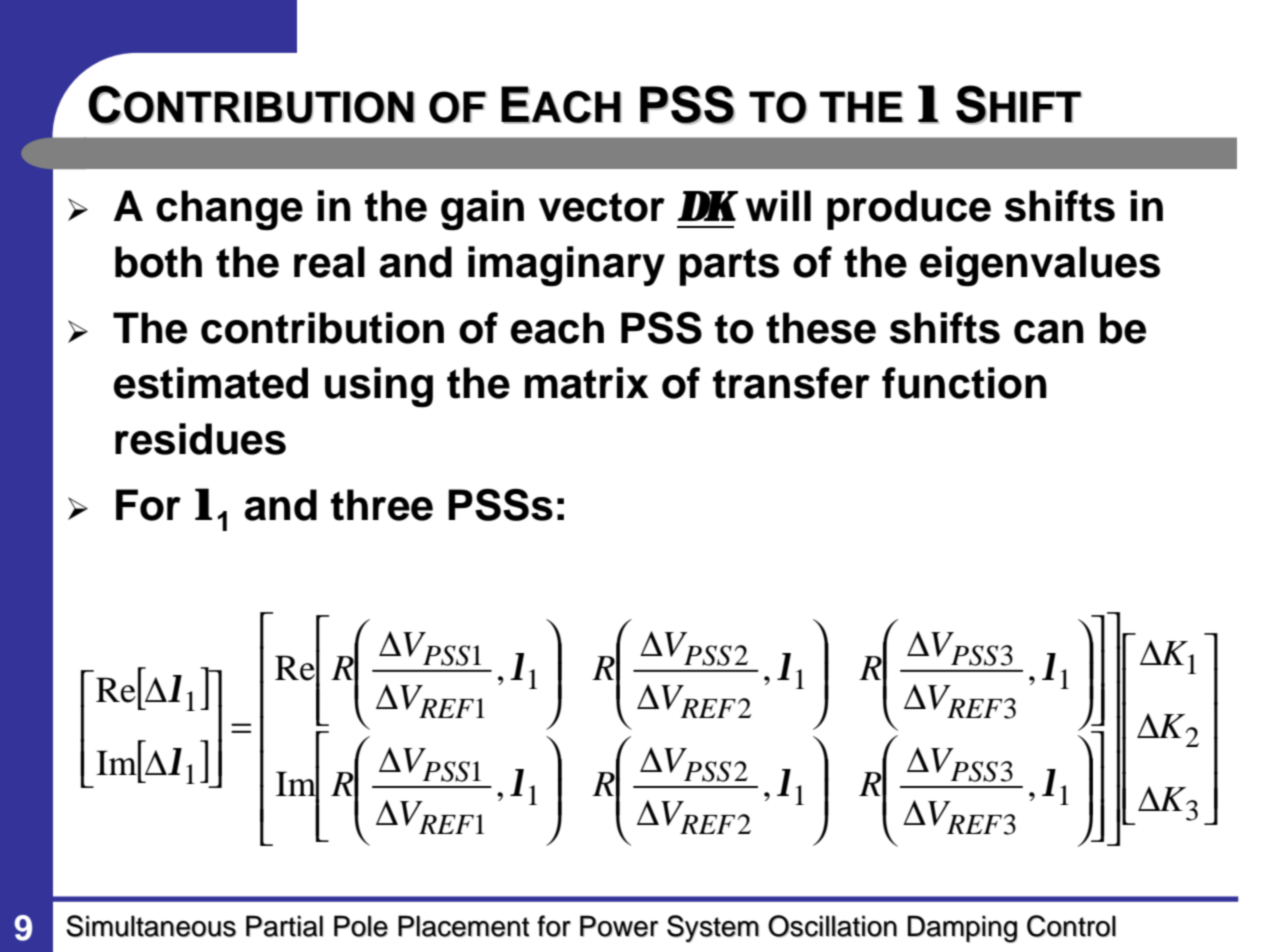 The image size is (1270, 952). I want to click on matrix, so click(587, 383).
